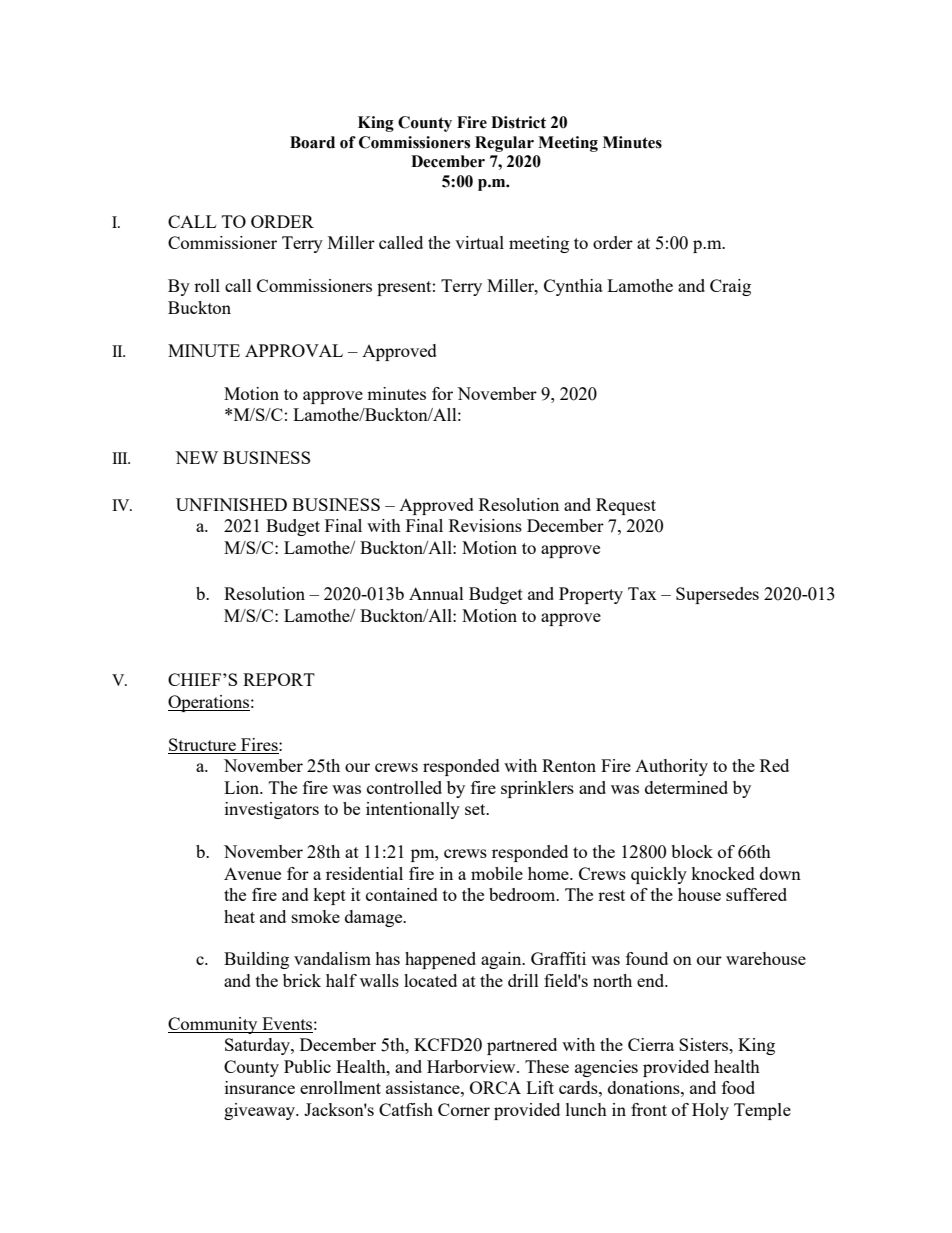  Describe the element at coordinates (312, 142) in the document. I see `Board` at that location.
